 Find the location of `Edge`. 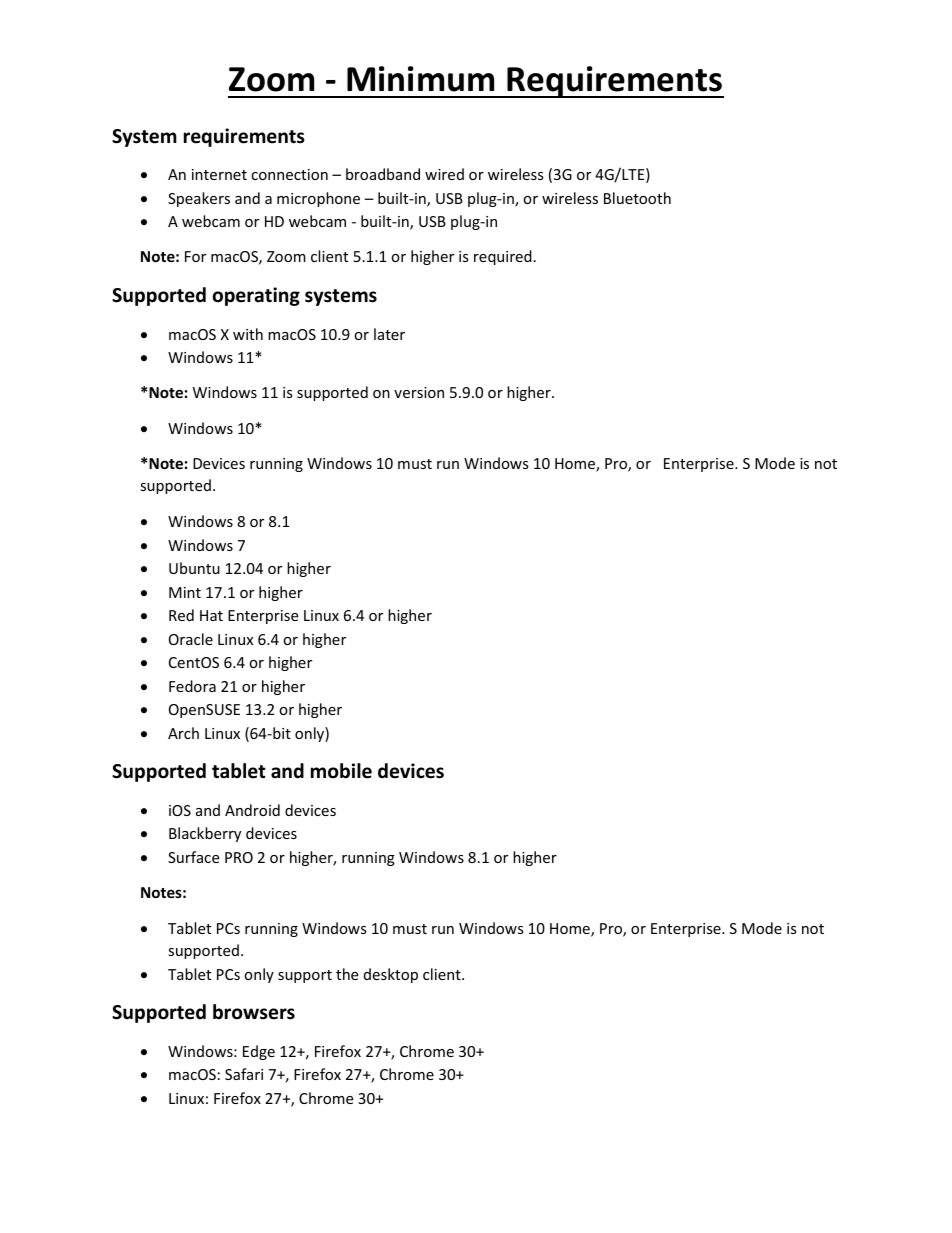

Edge is located at coordinates (259, 1052).
